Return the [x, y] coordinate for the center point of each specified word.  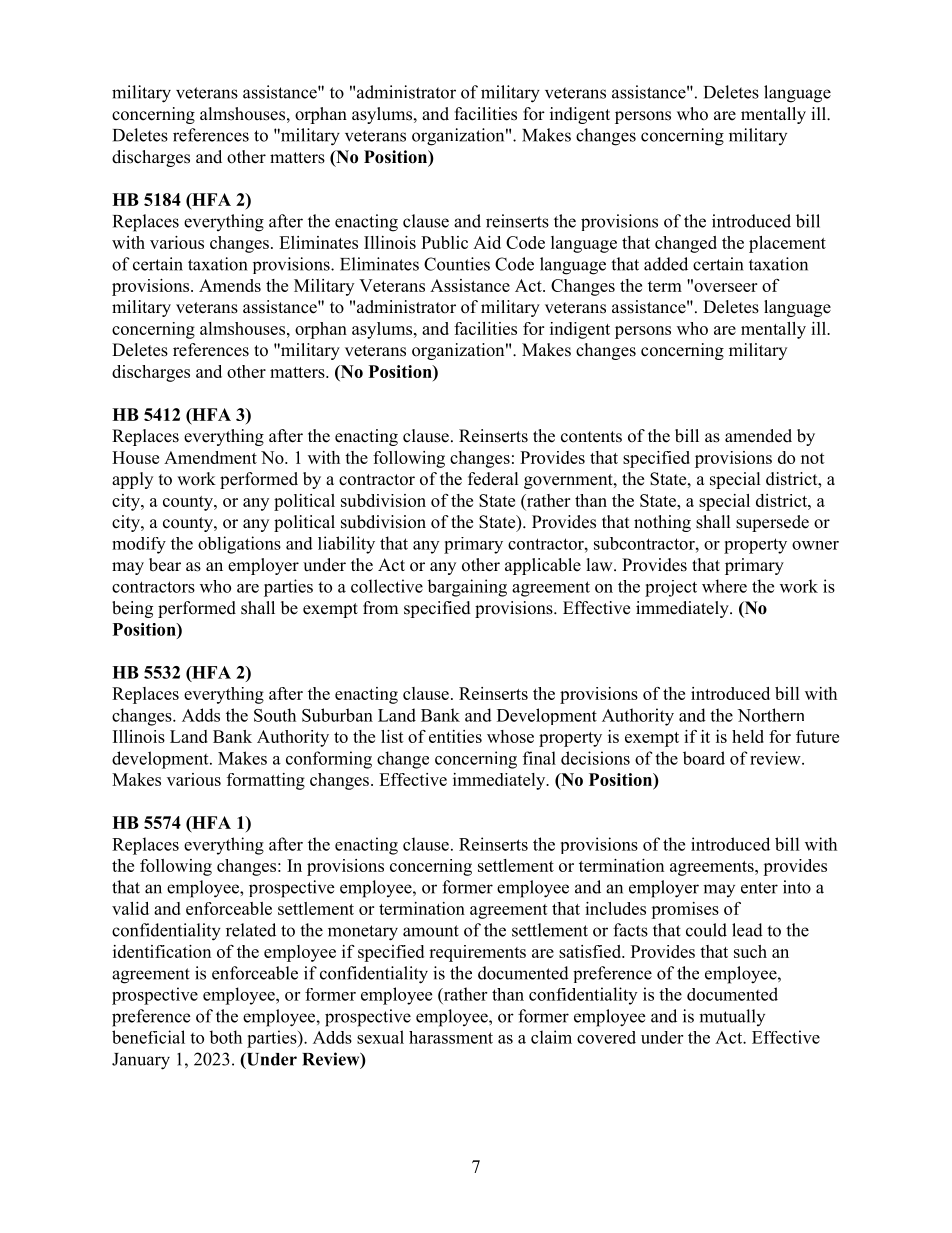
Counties [457, 264]
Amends [230, 285]
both [225, 1037]
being [132, 609]
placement [787, 244]
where [724, 586]
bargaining [467, 588]
